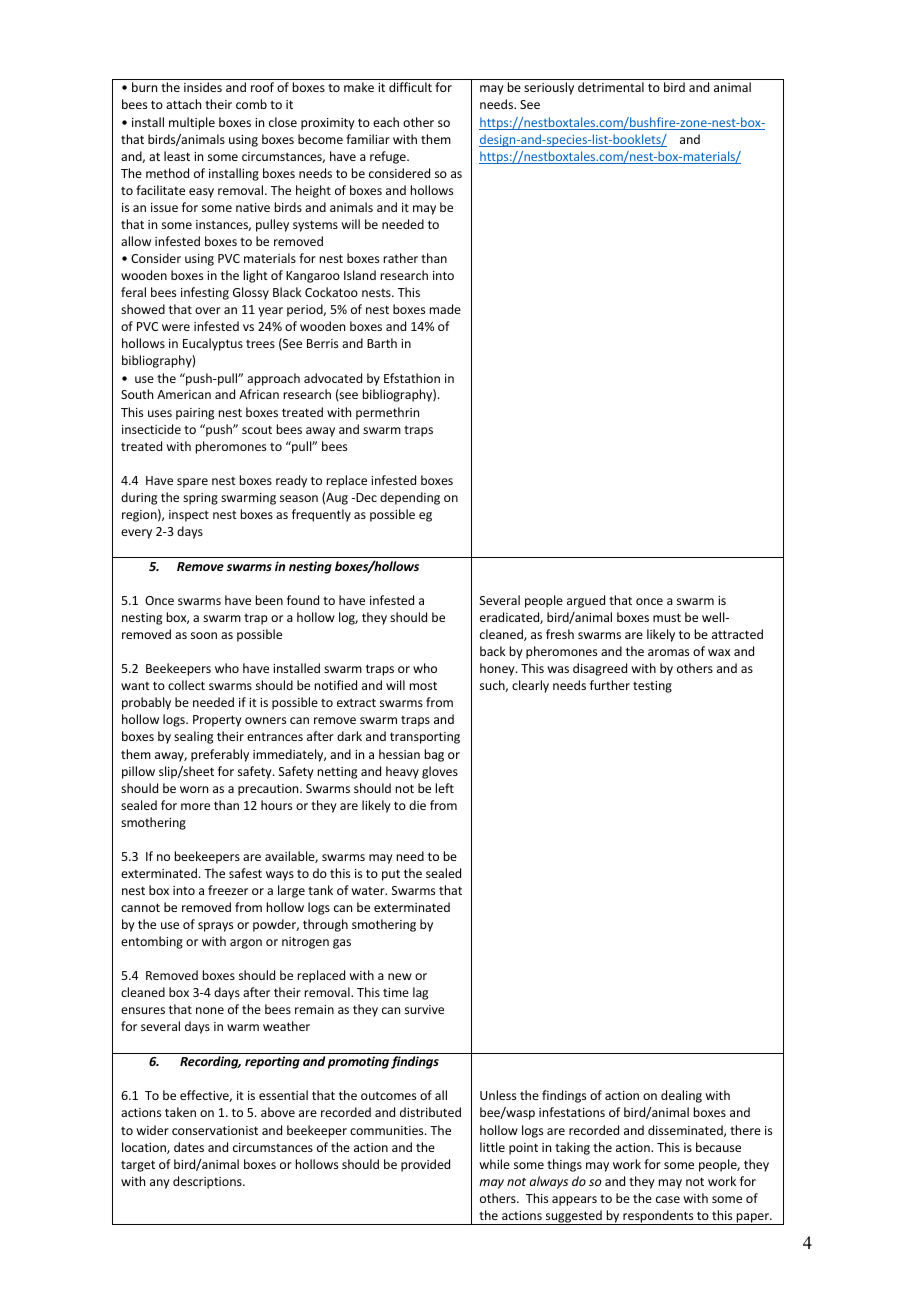 The width and height of the screenshot is (924, 1308). What do you see at coordinates (192, 123) in the screenshot?
I see `multiple` at bounding box center [192, 123].
